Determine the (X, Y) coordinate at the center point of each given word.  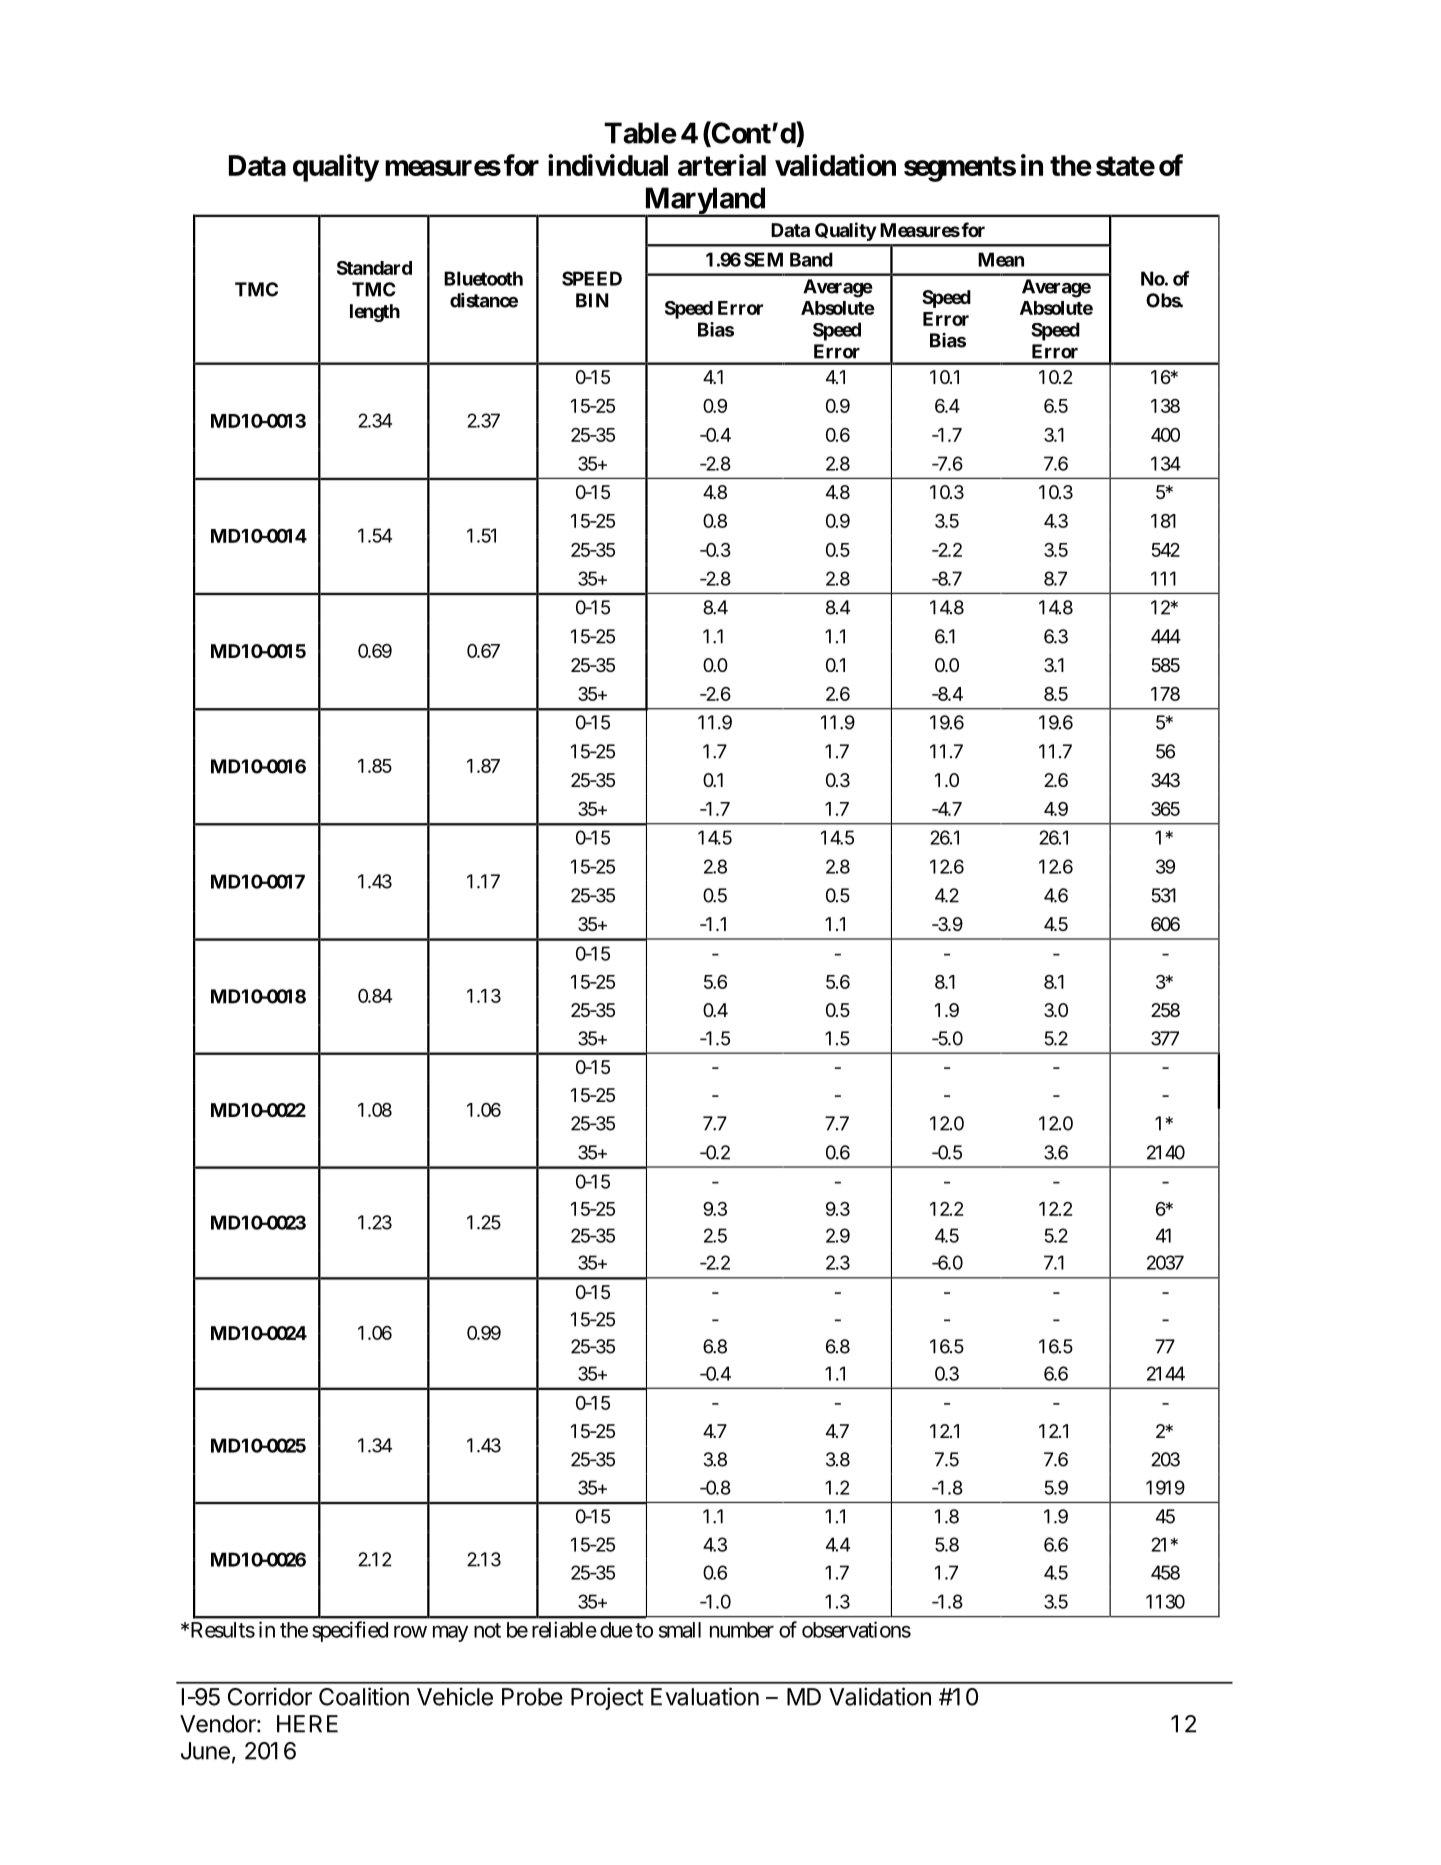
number (742, 1630)
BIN (592, 300)
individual (608, 165)
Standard (374, 268)
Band (811, 259)
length (375, 313)
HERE (307, 1724)
